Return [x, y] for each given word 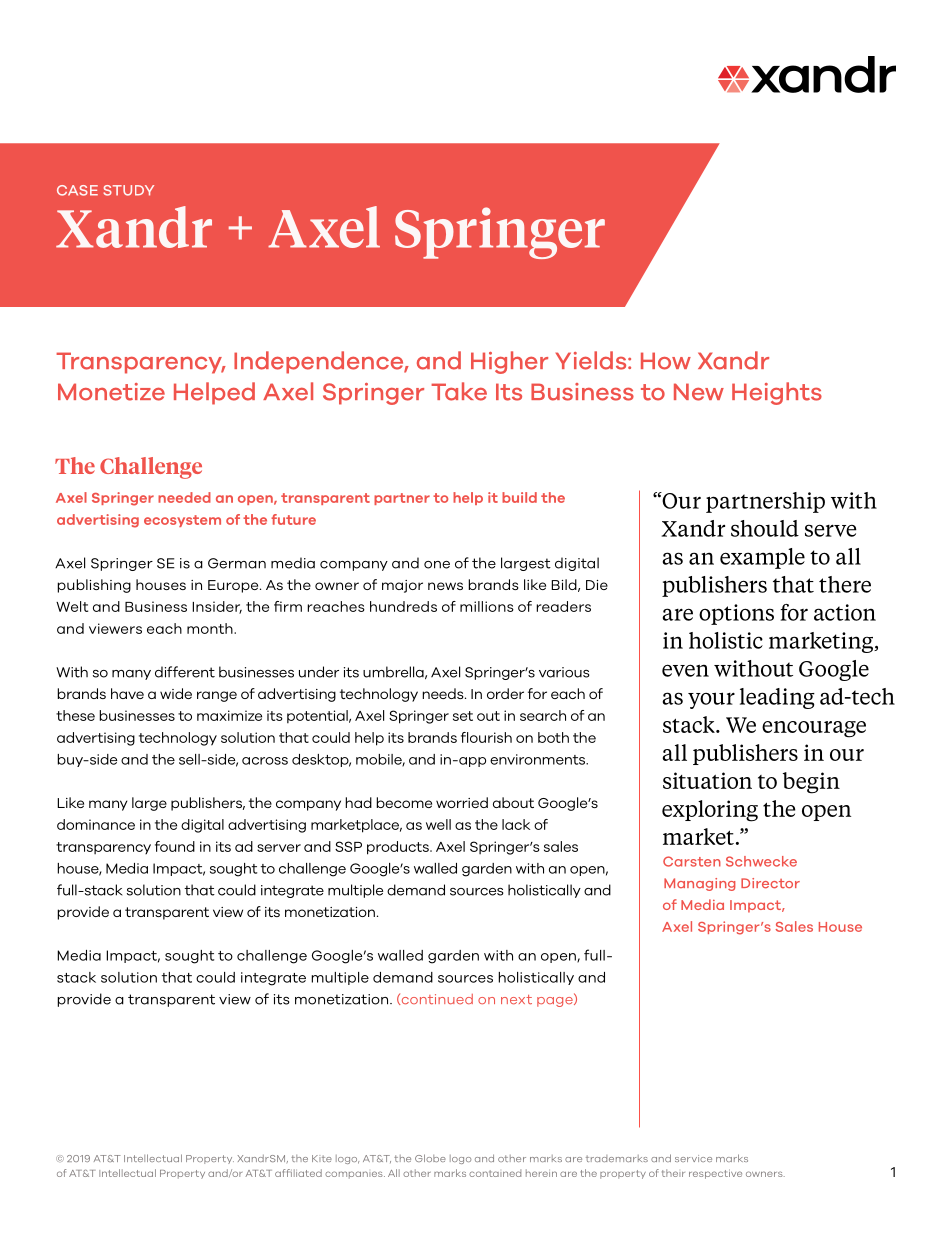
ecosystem [182, 521]
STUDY [128, 190]
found [175, 846]
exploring [710, 811]
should [765, 528]
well [438, 824]
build [519, 497]
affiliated [298, 1173]
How [666, 361]
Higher [509, 362]
